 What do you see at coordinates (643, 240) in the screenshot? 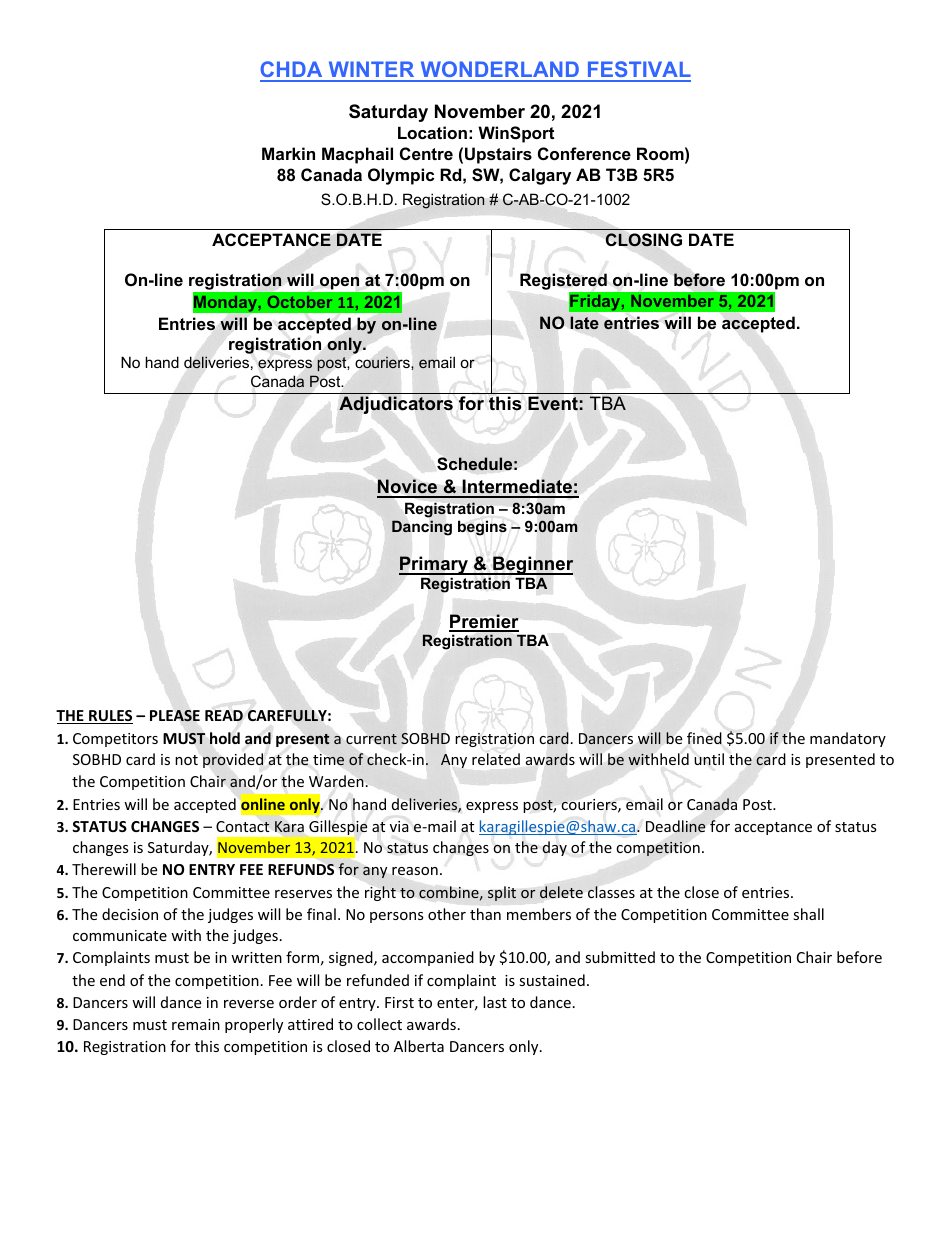
I see `CLOSING` at bounding box center [643, 240].
